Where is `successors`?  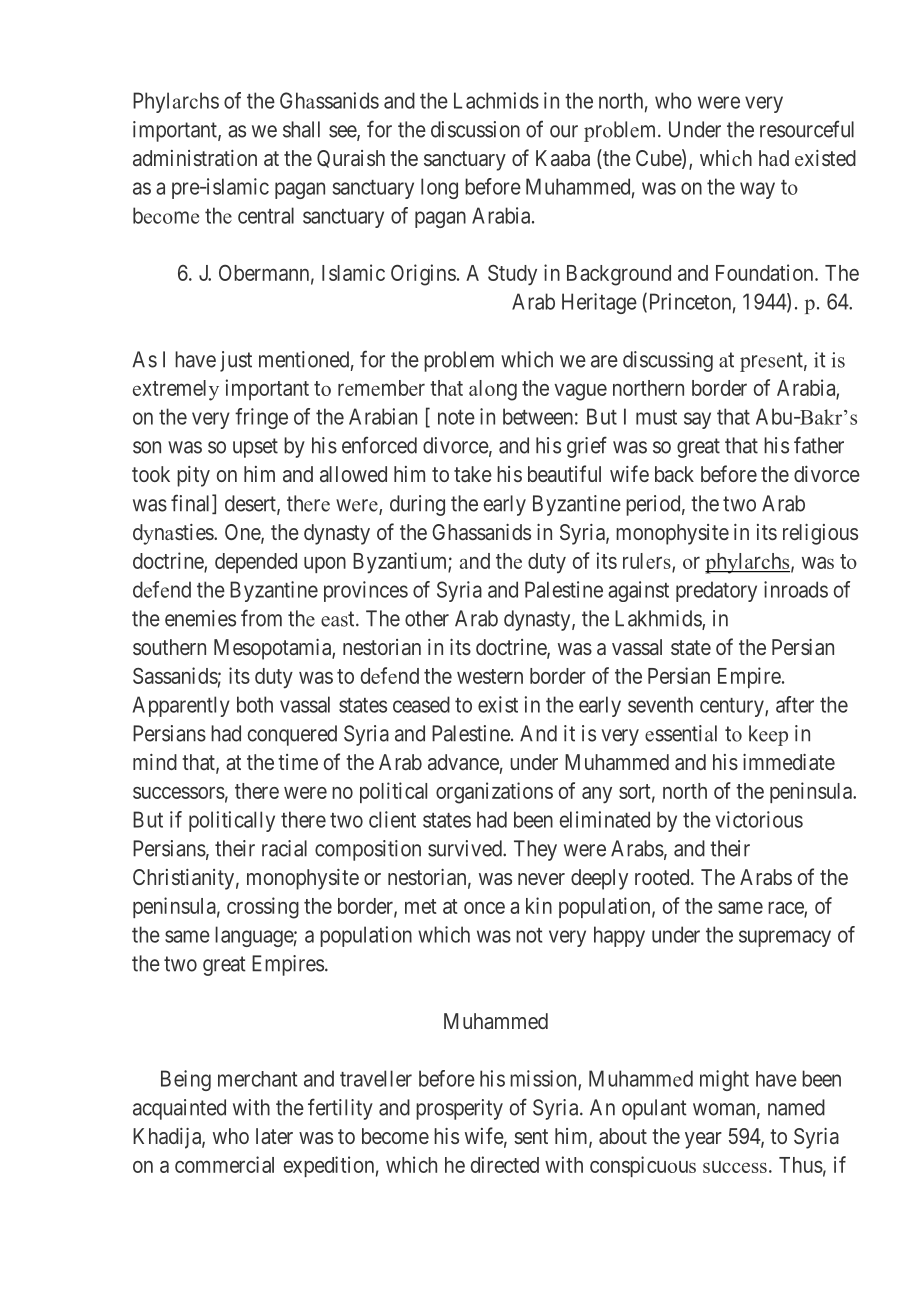 successors is located at coordinates (179, 792).
